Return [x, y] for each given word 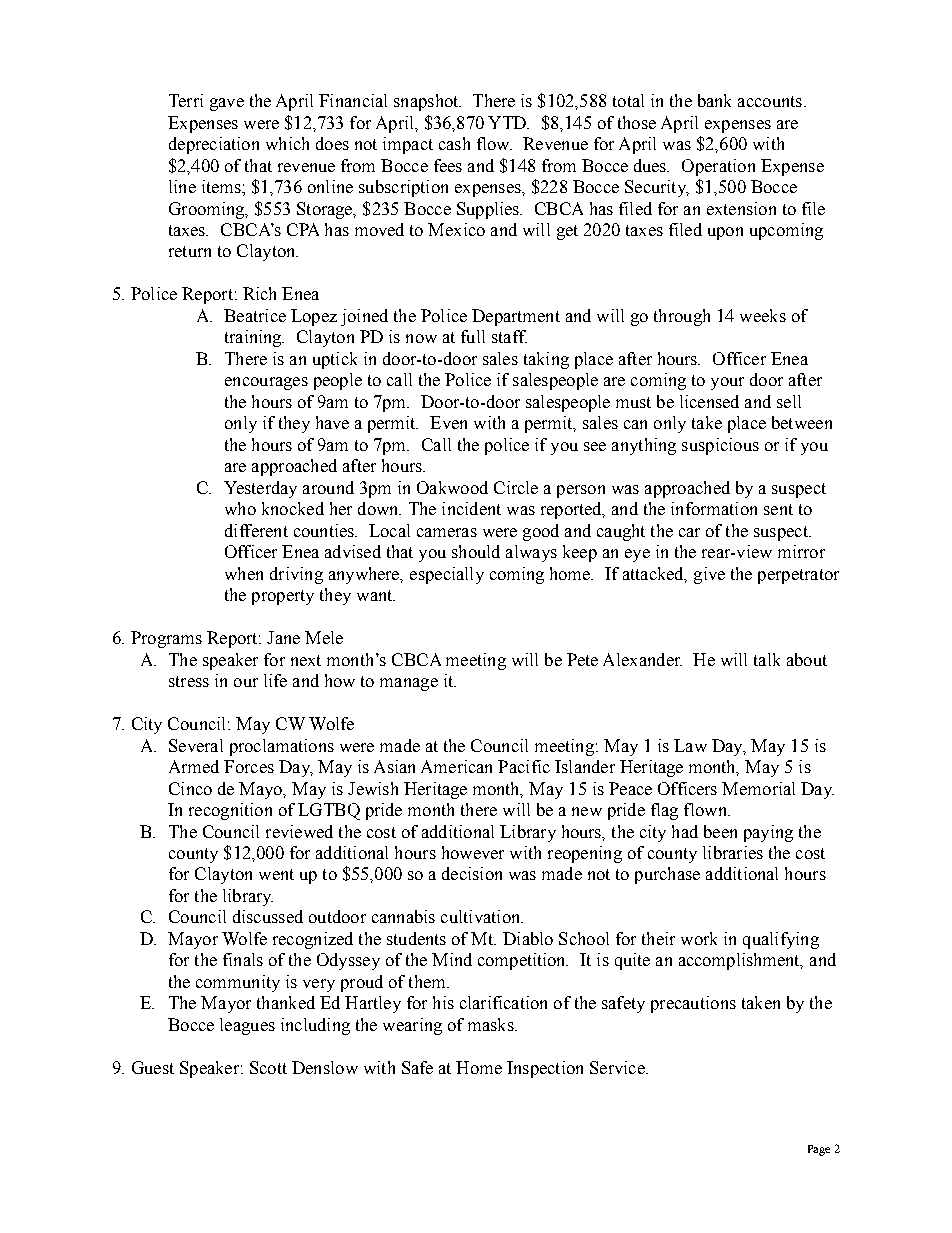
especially [447, 575]
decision [472, 873]
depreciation [214, 145]
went [276, 874]
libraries [733, 852]
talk [767, 659]
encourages [266, 383]
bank [714, 100]
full [473, 336]
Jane [283, 637]
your [727, 383]
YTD [508, 122]
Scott [268, 1067]
